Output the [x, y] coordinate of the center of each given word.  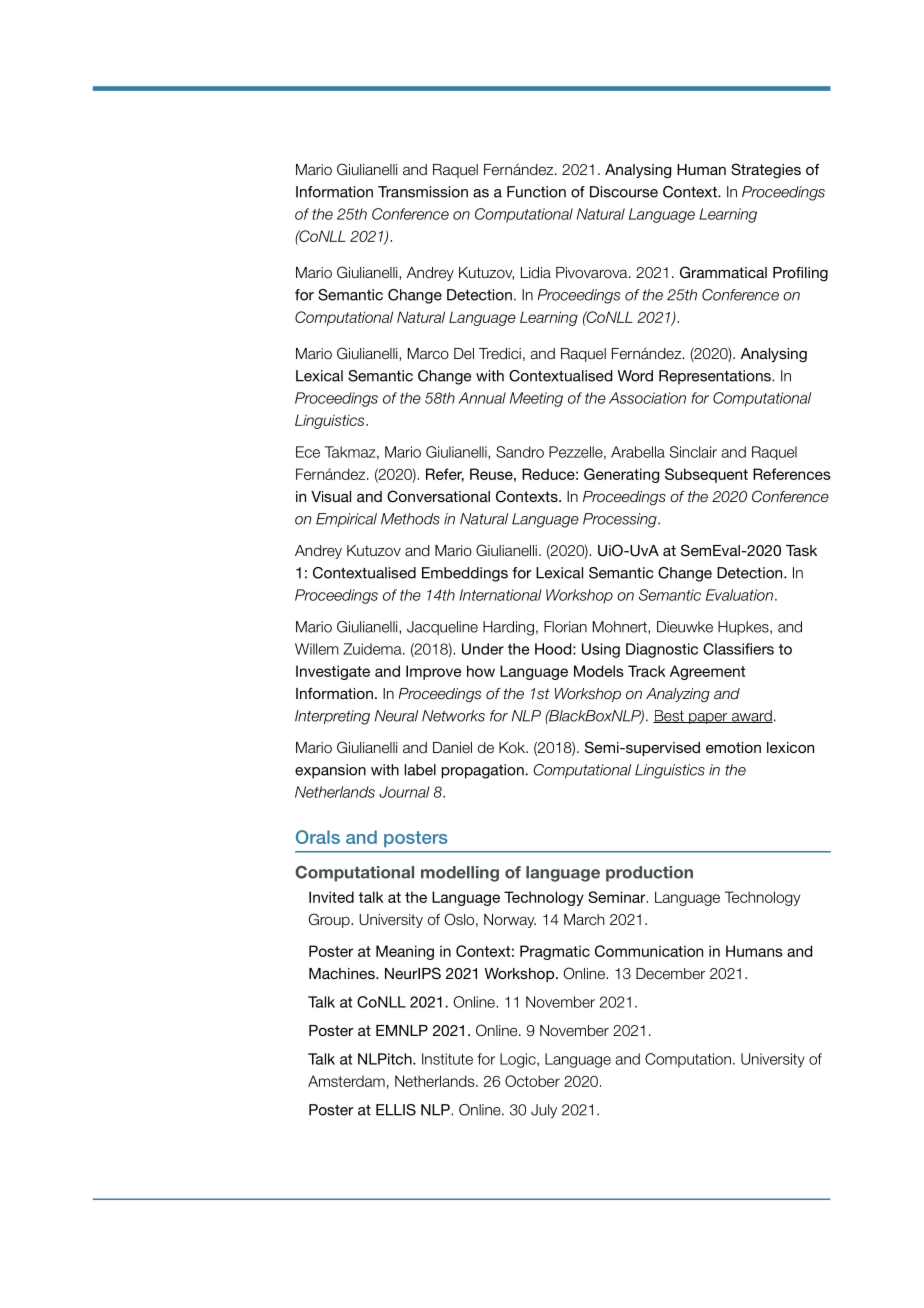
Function [536, 192]
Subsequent [706, 475]
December [670, 973]
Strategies [766, 171]
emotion [733, 747]
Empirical [346, 520]
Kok [513, 747]
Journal [404, 792]
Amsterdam [346, 1081]
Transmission [423, 192]
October [532, 1081]
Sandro [520, 452]
